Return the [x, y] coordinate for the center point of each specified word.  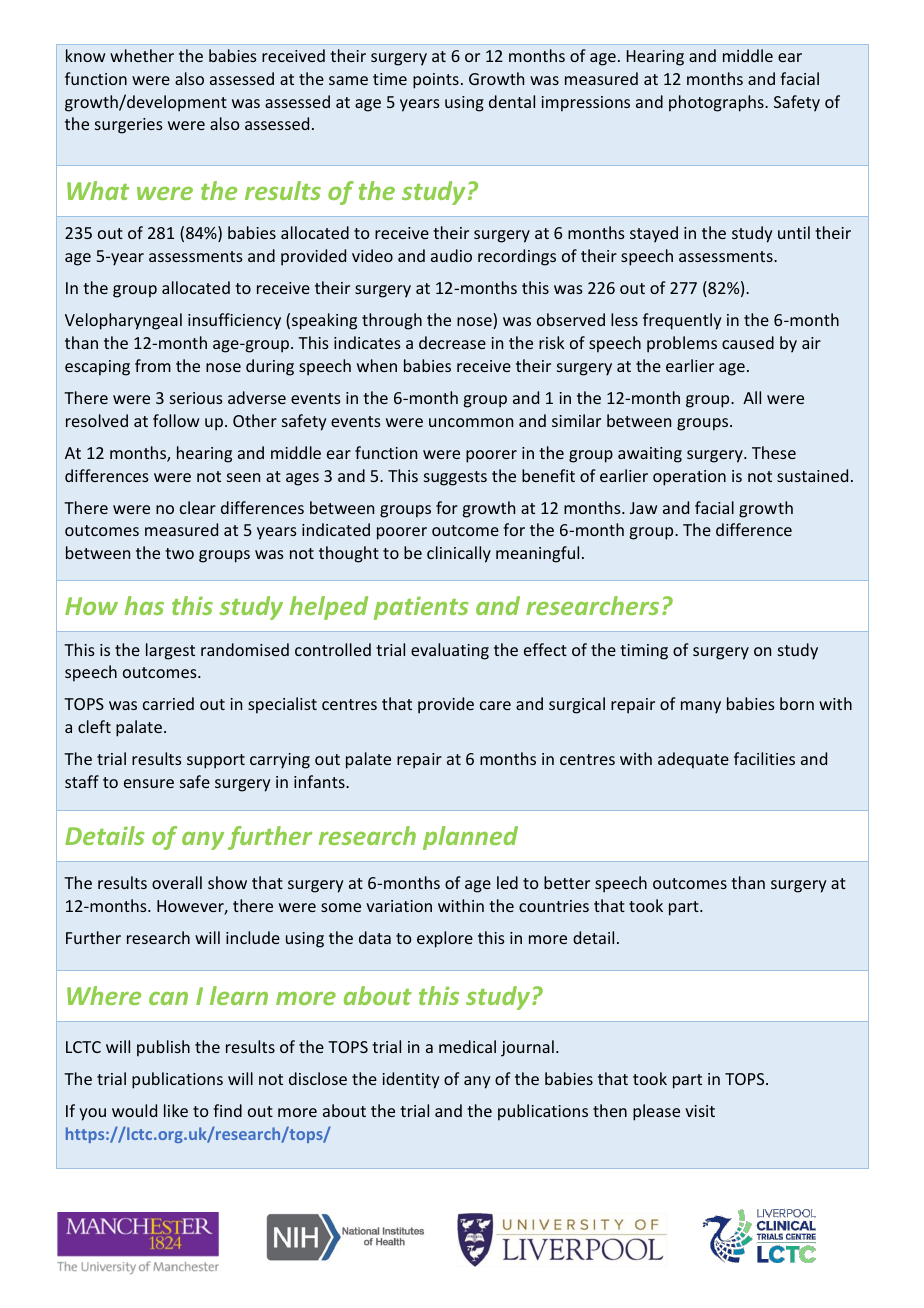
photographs [717, 103]
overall [177, 882]
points [436, 81]
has [144, 605]
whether [142, 55]
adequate [693, 760]
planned [470, 838]
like [176, 1110]
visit [700, 1111]
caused [748, 342]
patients [421, 608]
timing [644, 652]
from [153, 365]
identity [411, 1080]
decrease [452, 342]
